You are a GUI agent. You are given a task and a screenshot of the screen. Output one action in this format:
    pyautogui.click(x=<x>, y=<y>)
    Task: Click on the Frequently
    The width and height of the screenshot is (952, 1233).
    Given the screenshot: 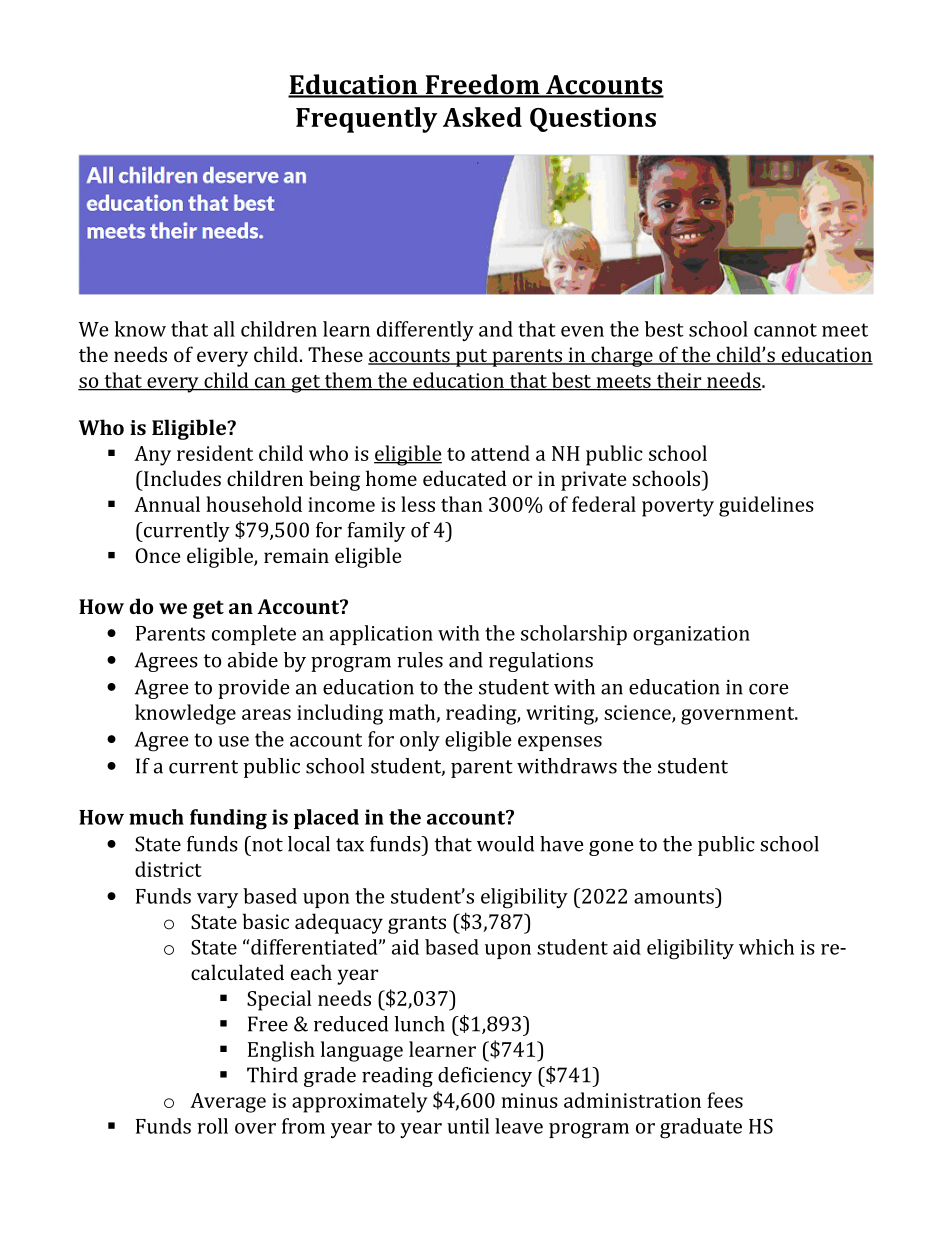 What is the action you would take?
    pyautogui.click(x=366, y=120)
